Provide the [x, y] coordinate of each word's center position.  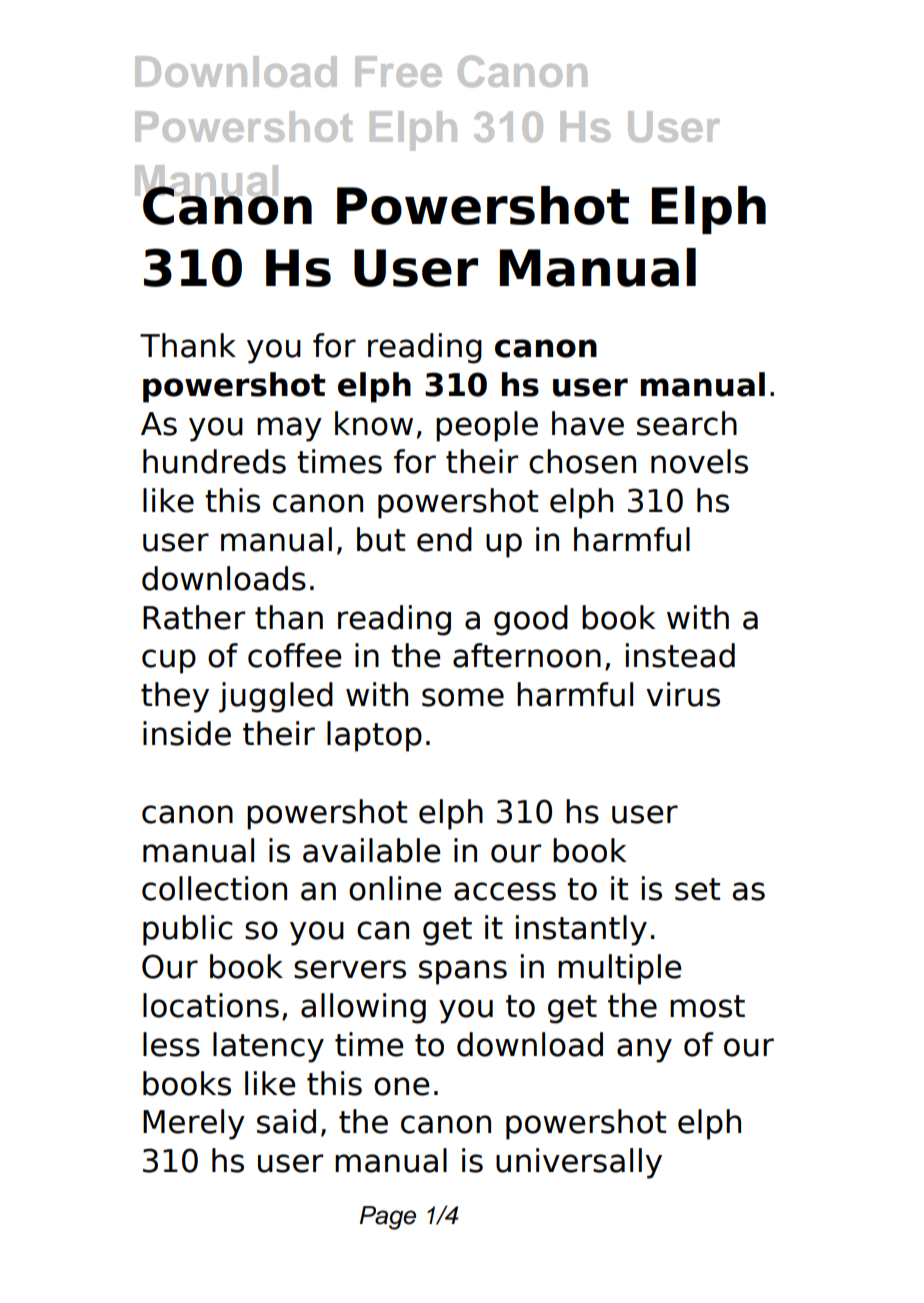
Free [398, 71]
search [687, 423]
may [289, 429]
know [374, 423]
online [395, 888]
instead [680, 655]
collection [214, 888]
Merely [194, 1124]
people [487, 426]
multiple [620, 969]
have [588, 423]
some [463, 697]
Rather [194, 617]
